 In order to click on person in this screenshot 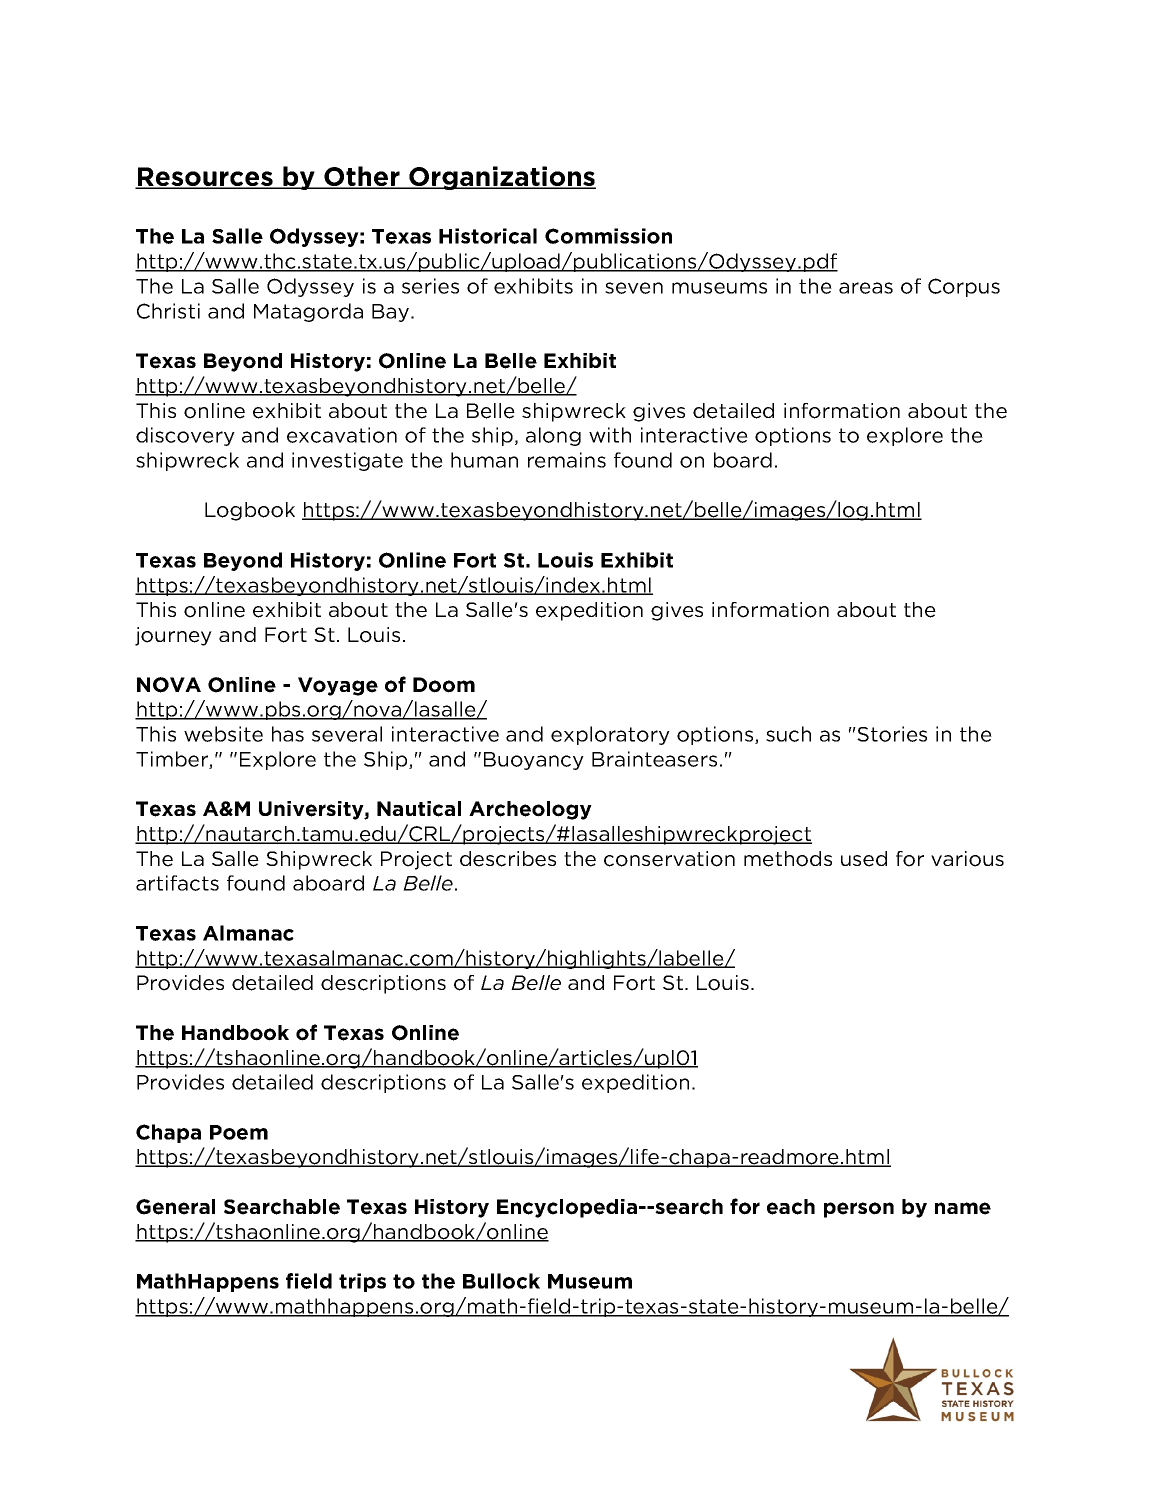, I will do `click(859, 1210)`.
